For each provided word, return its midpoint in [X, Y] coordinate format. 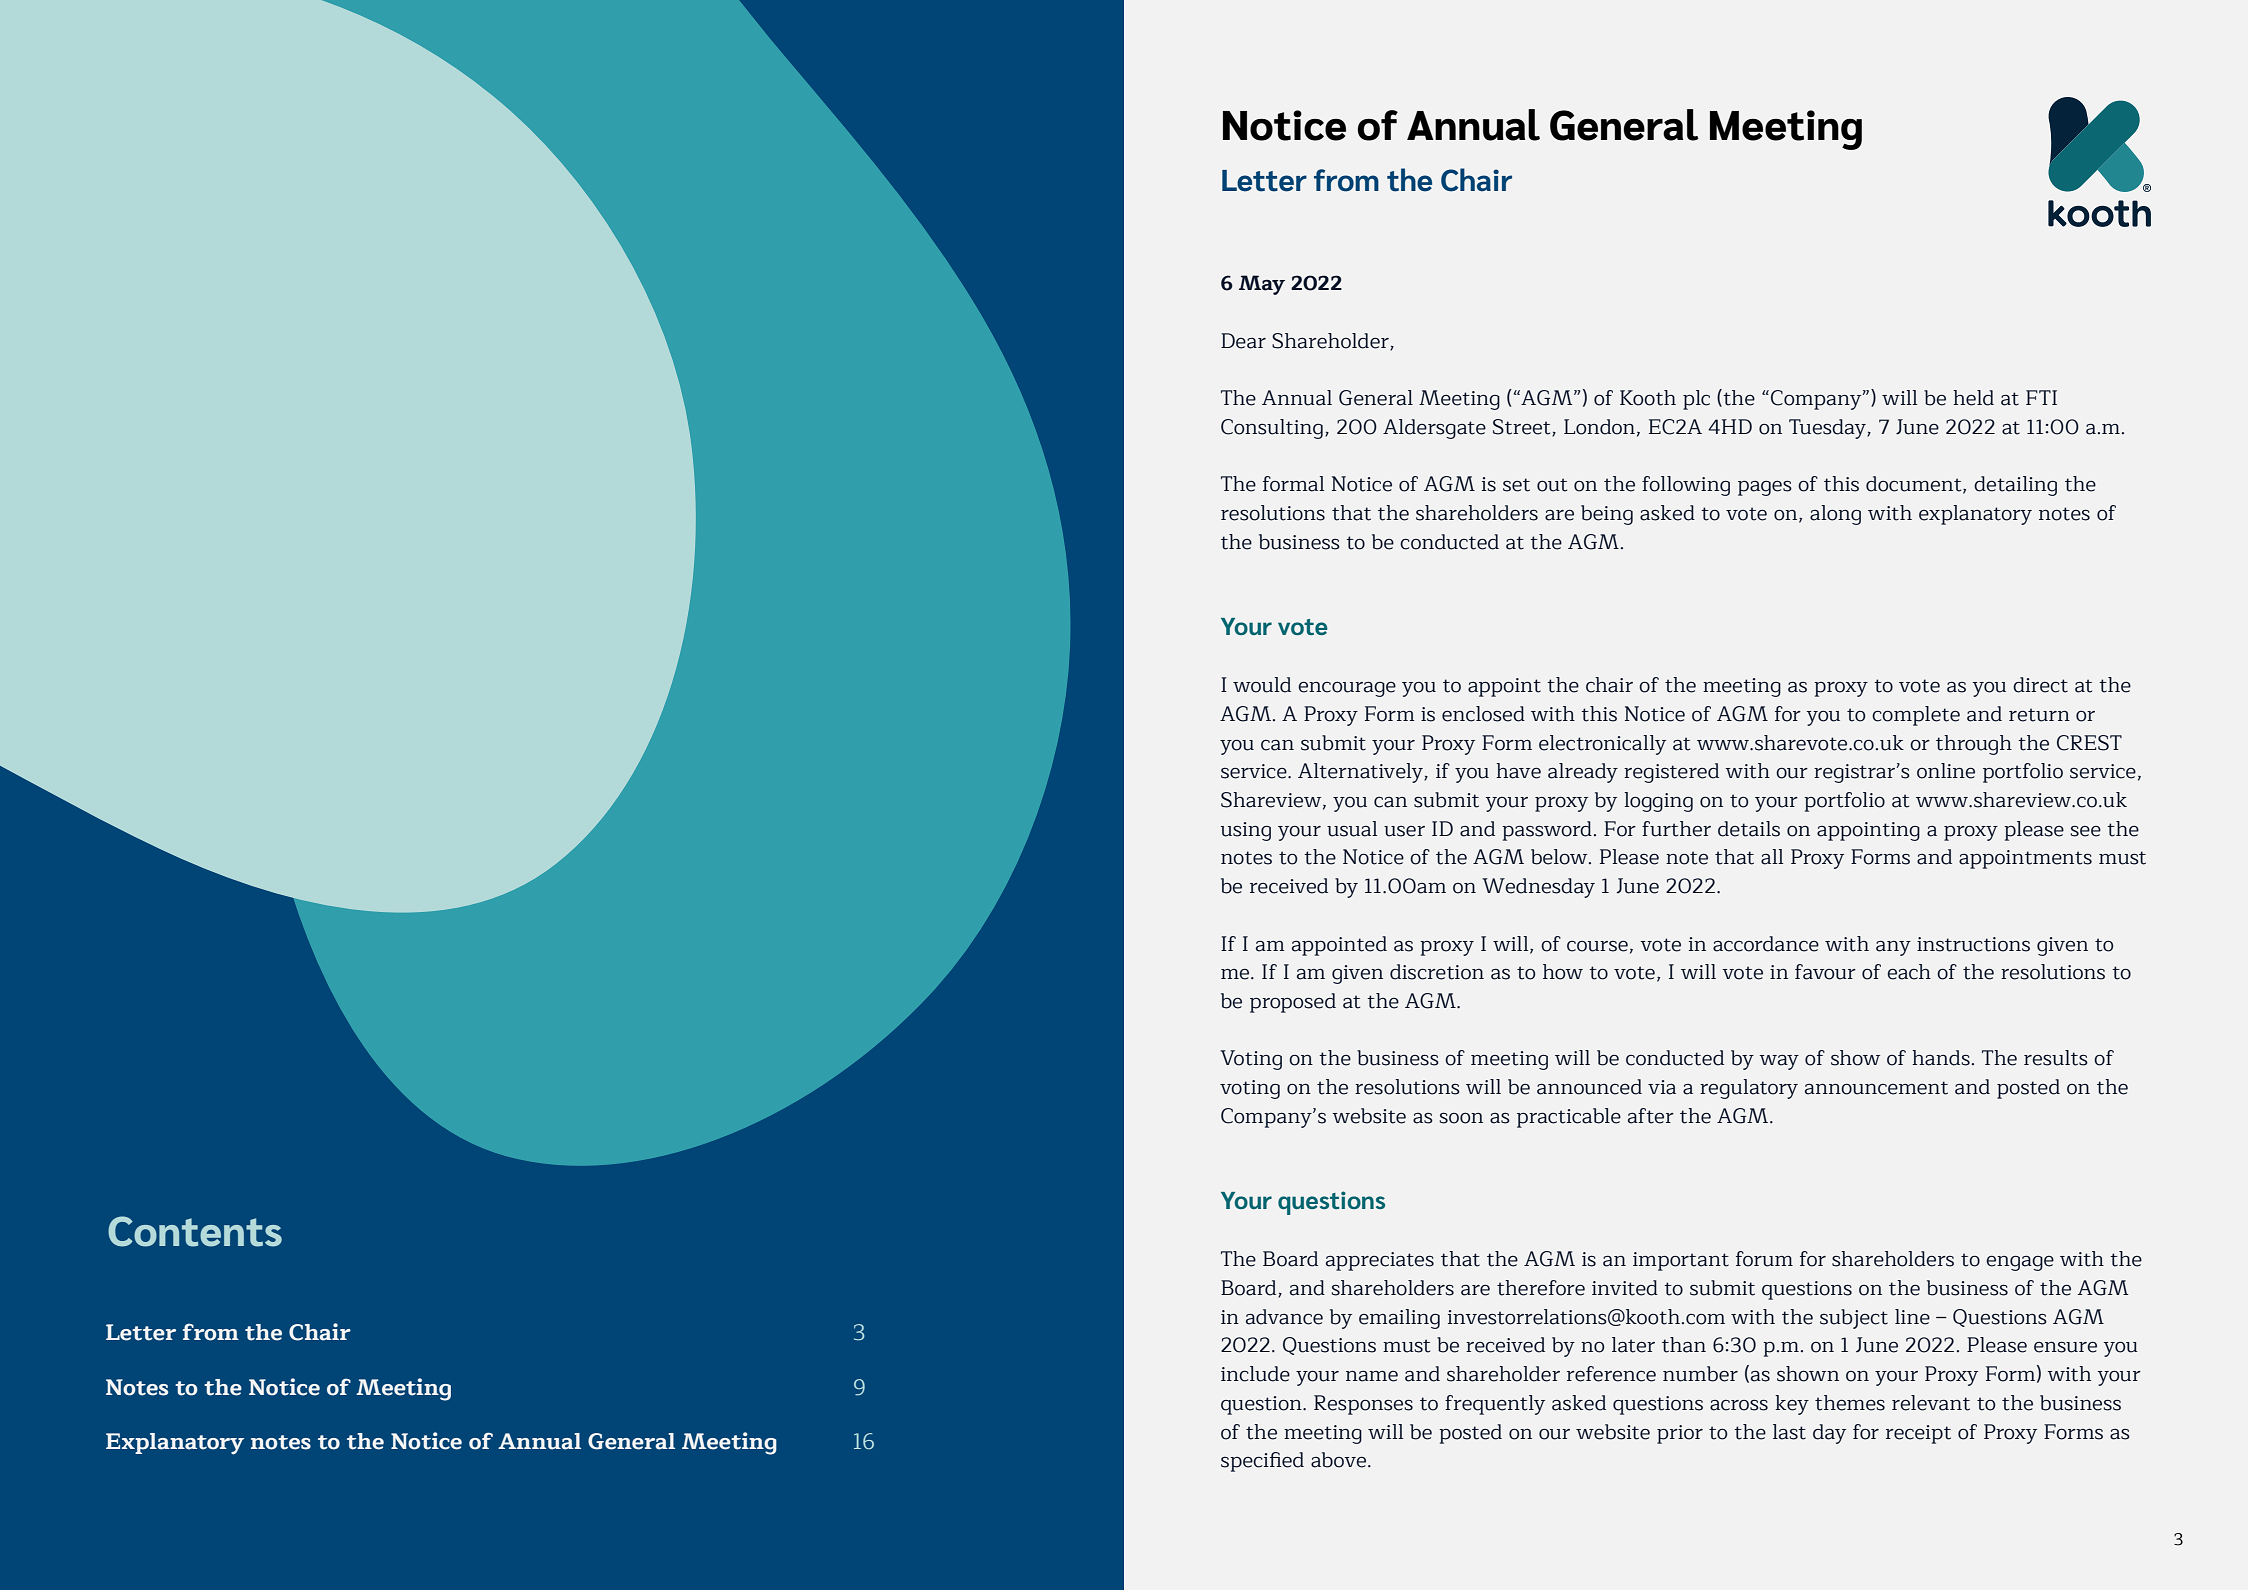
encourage [1347, 689]
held [1973, 398]
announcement [1876, 1088]
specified [1262, 1462]
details [1749, 829]
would [1262, 685]
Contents [195, 1231]
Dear [1243, 341]
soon [1461, 1118]
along [1835, 515]
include [1255, 1374]
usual [1352, 829]
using [1246, 831]
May [1262, 285]
